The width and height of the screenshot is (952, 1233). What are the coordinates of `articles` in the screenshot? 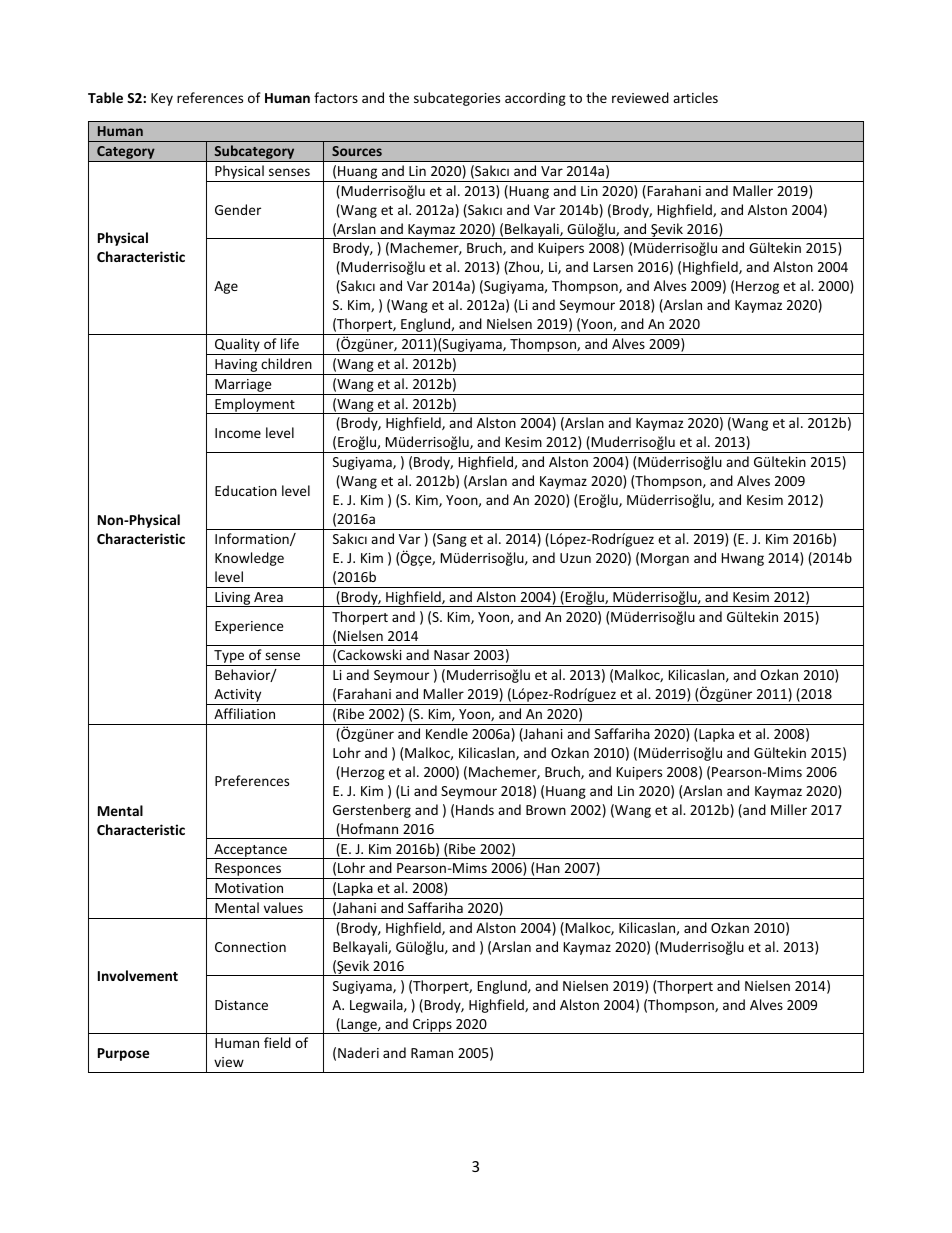 It's located at (695, 97).
